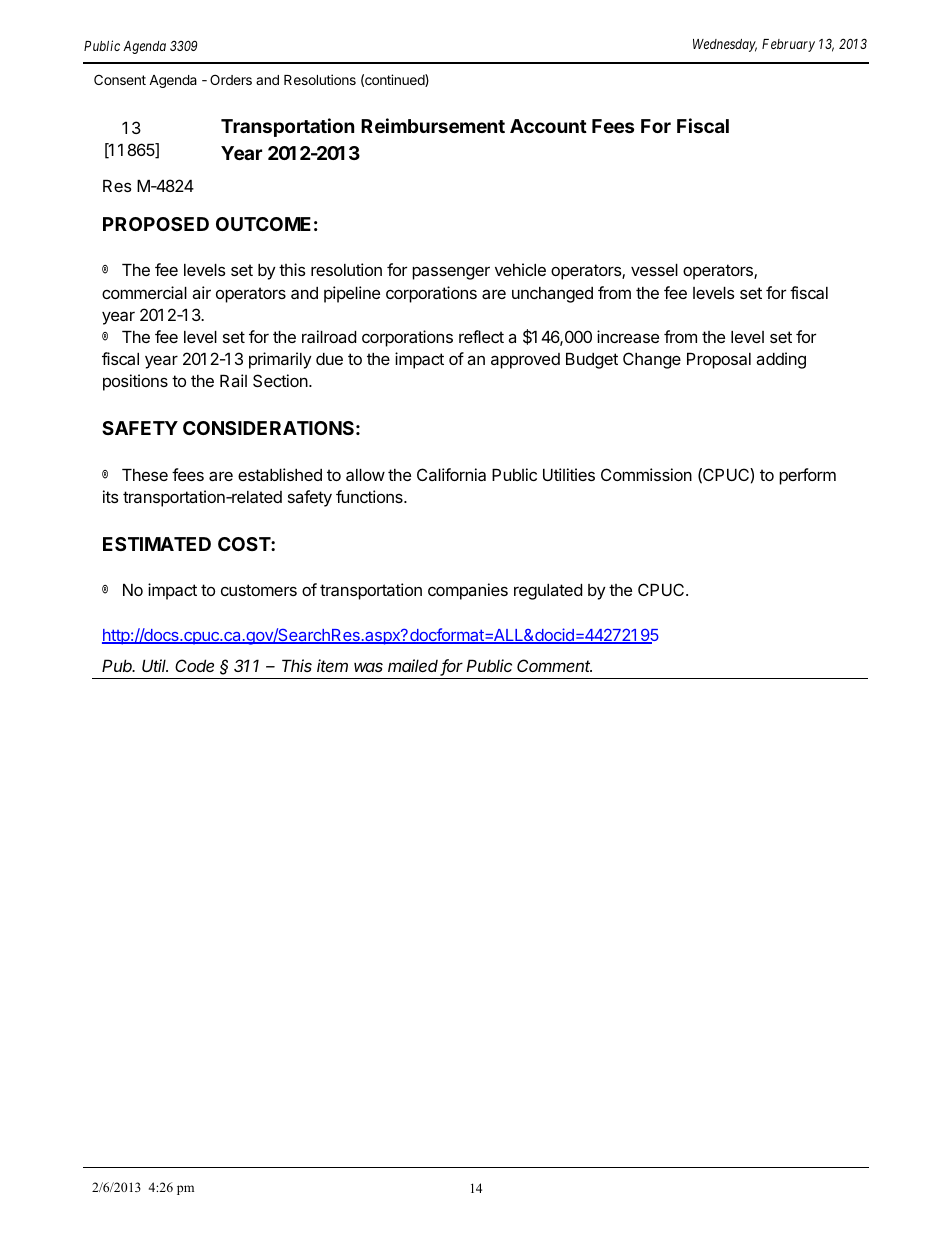 The height and width of the screenshot is (1233, 952). I want to click on passenger, so click(451, 273).
